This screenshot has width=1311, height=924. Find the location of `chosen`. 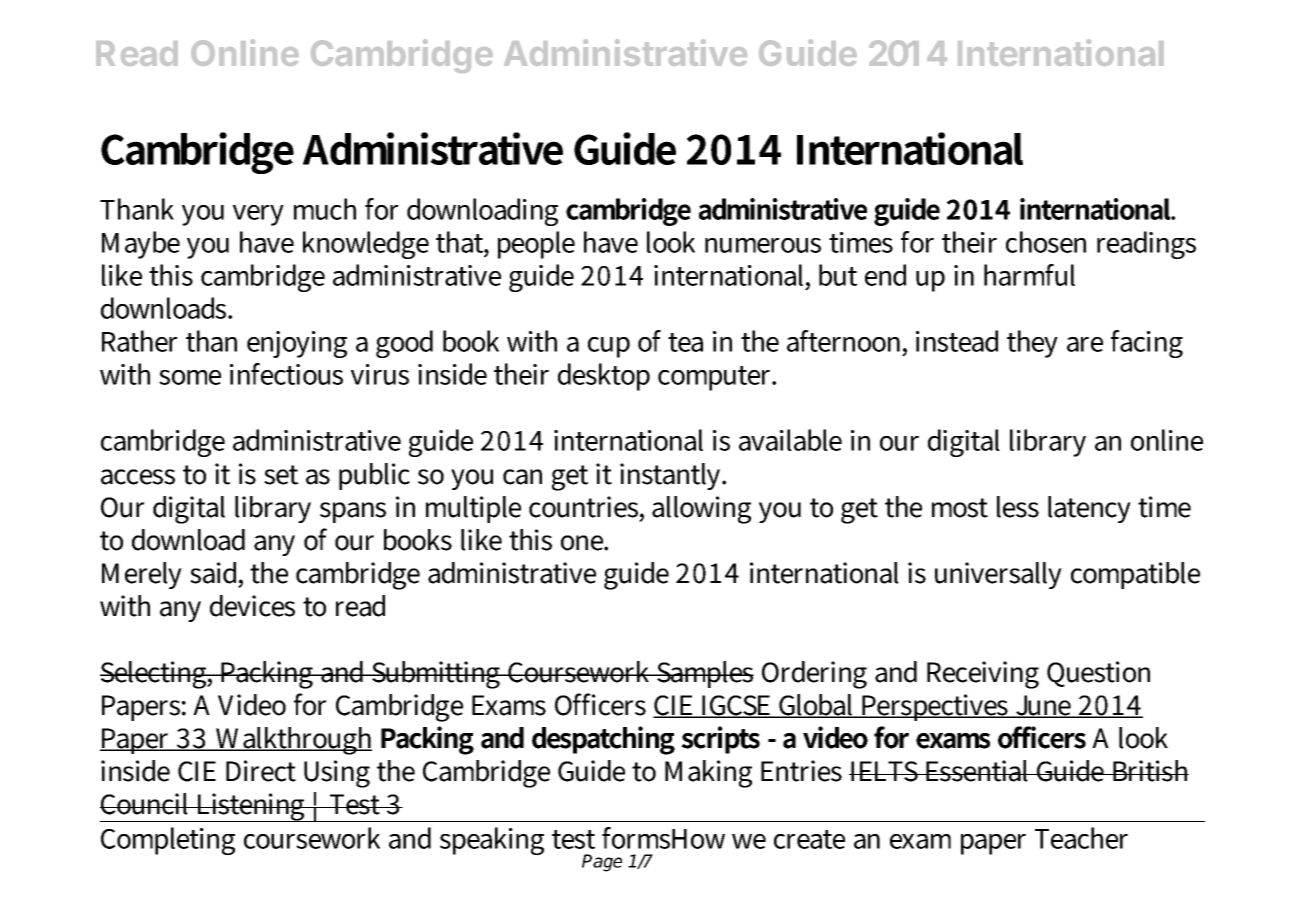

chosen is located at coordinates (1046, 242).
